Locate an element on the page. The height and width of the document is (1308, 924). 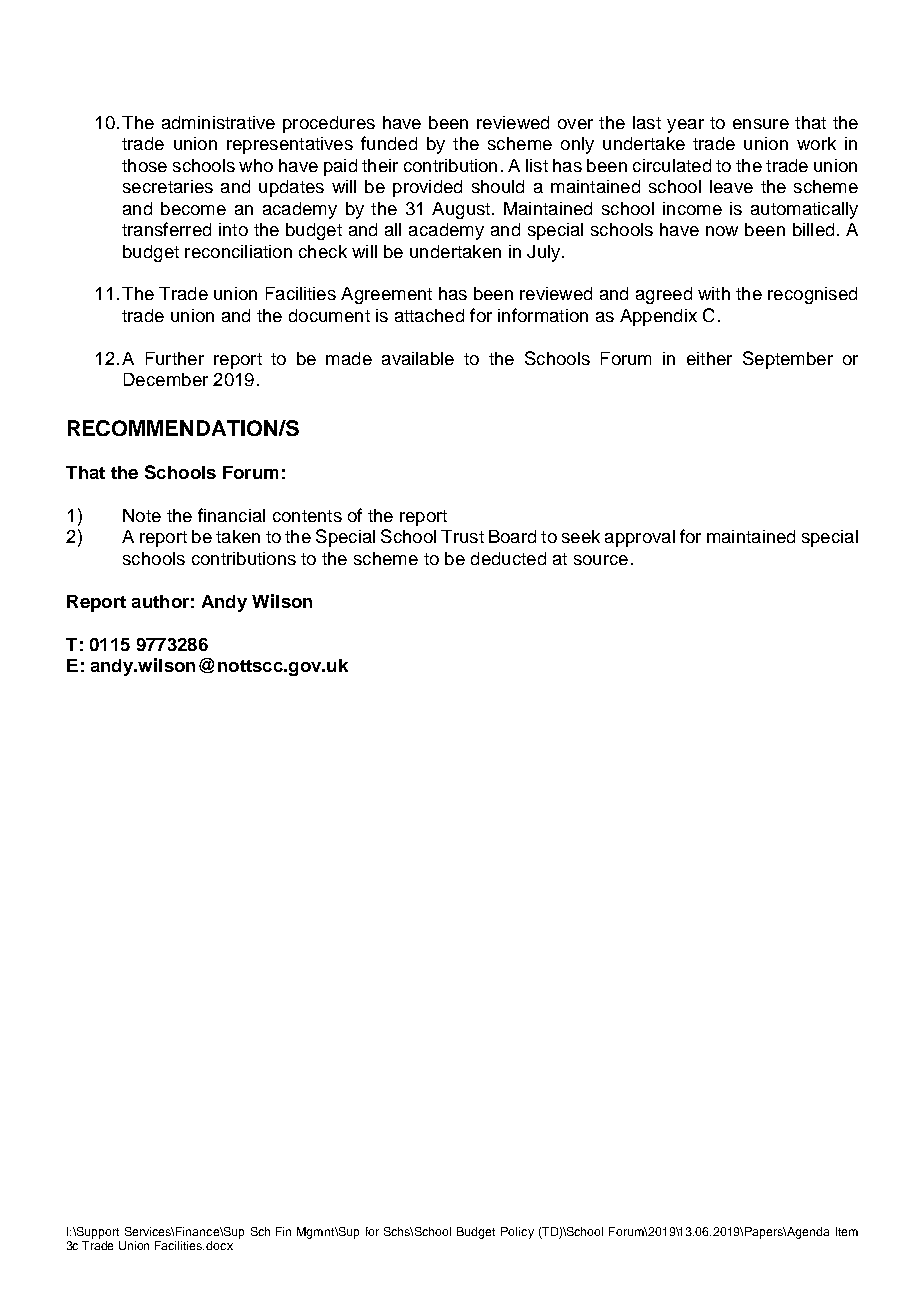
deducted is located at coordinates (508, 558).
